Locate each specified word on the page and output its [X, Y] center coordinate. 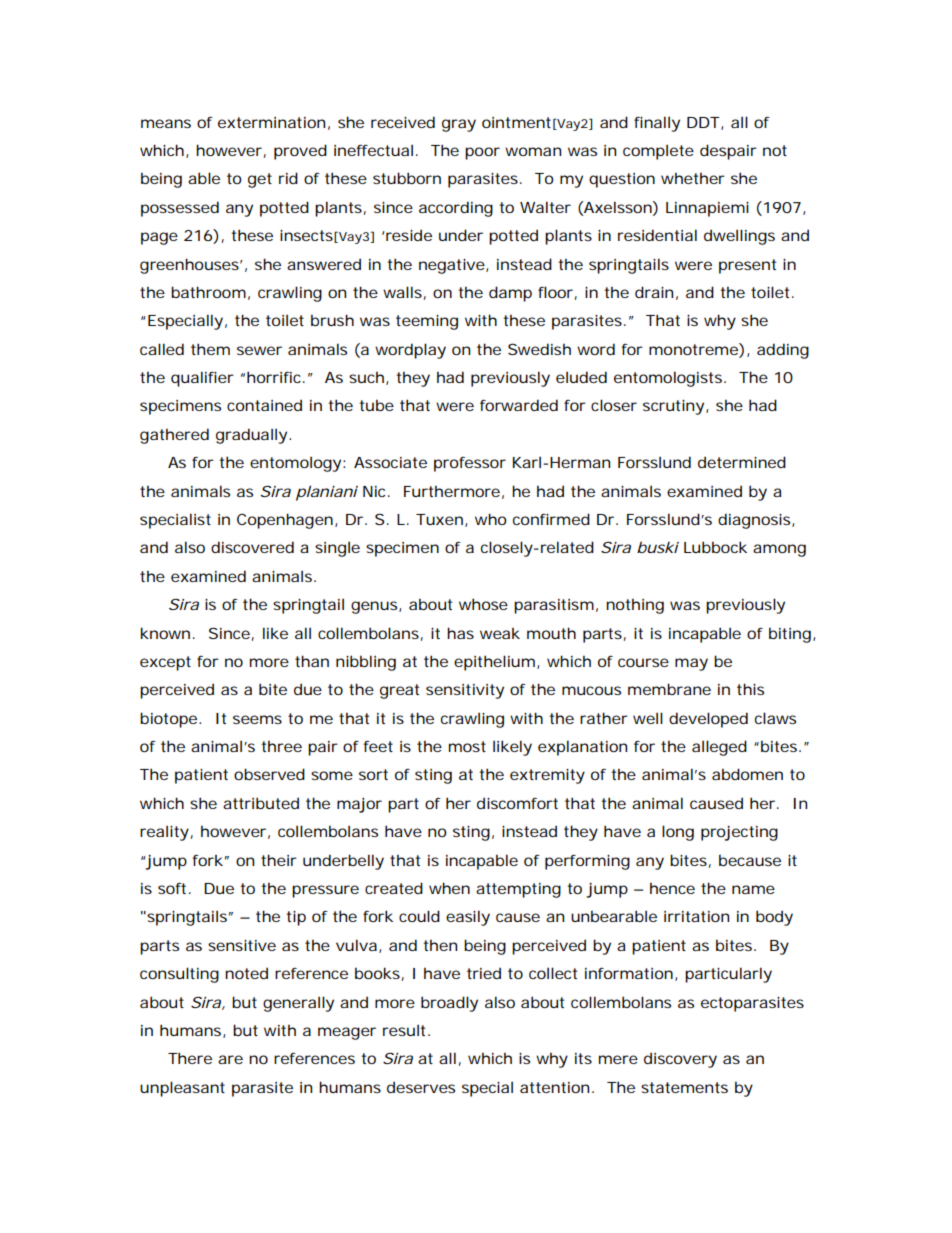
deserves [421, 1087]
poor [482, 153]
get [260, 180]
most [467, 746]
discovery [680, 1060]
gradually [253, 436]
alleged [719, 748]
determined [742, 462]
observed [269, 774]
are [230, 1059]
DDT [704, 123]
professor [470, 464]
